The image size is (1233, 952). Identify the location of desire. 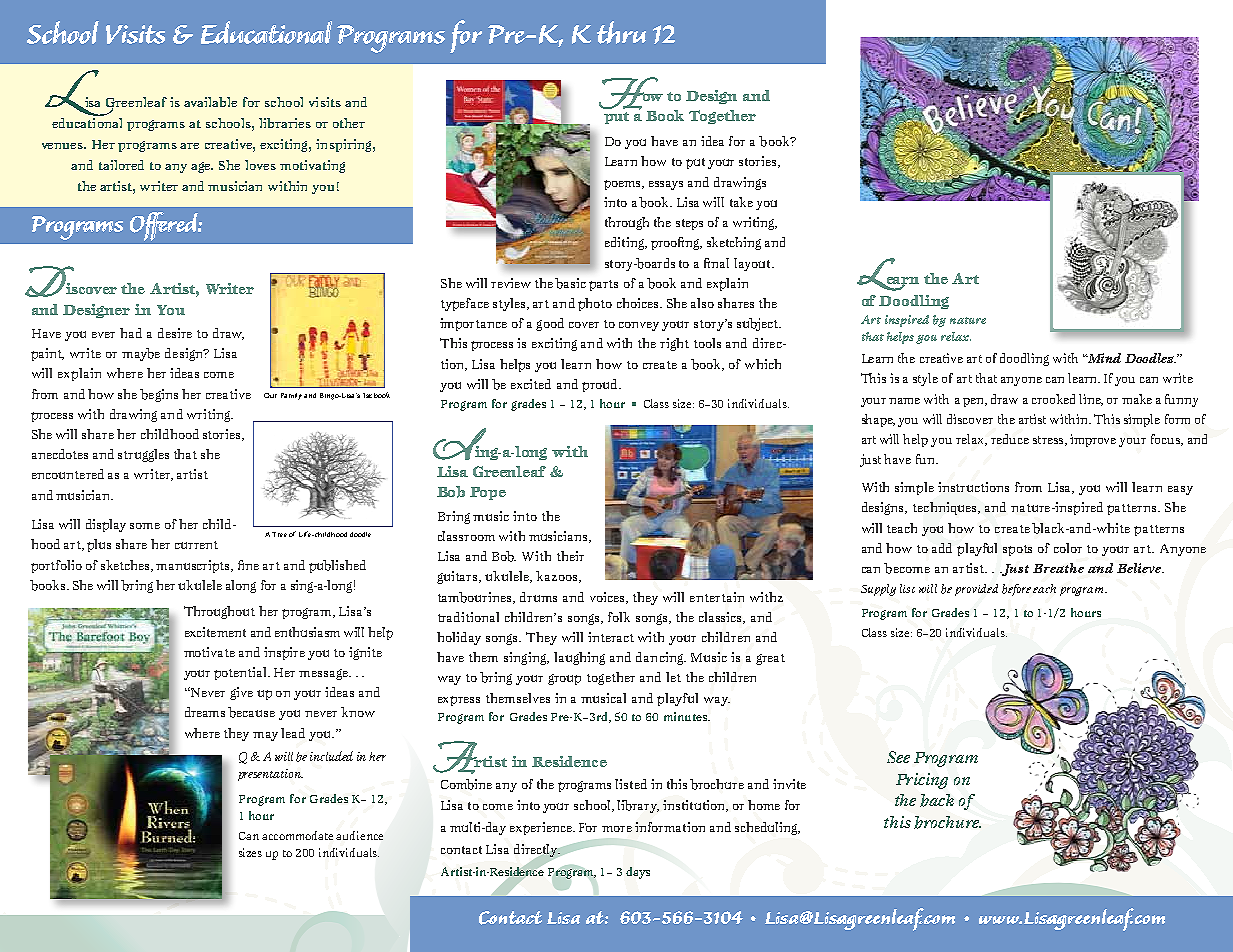
(175, 333).
